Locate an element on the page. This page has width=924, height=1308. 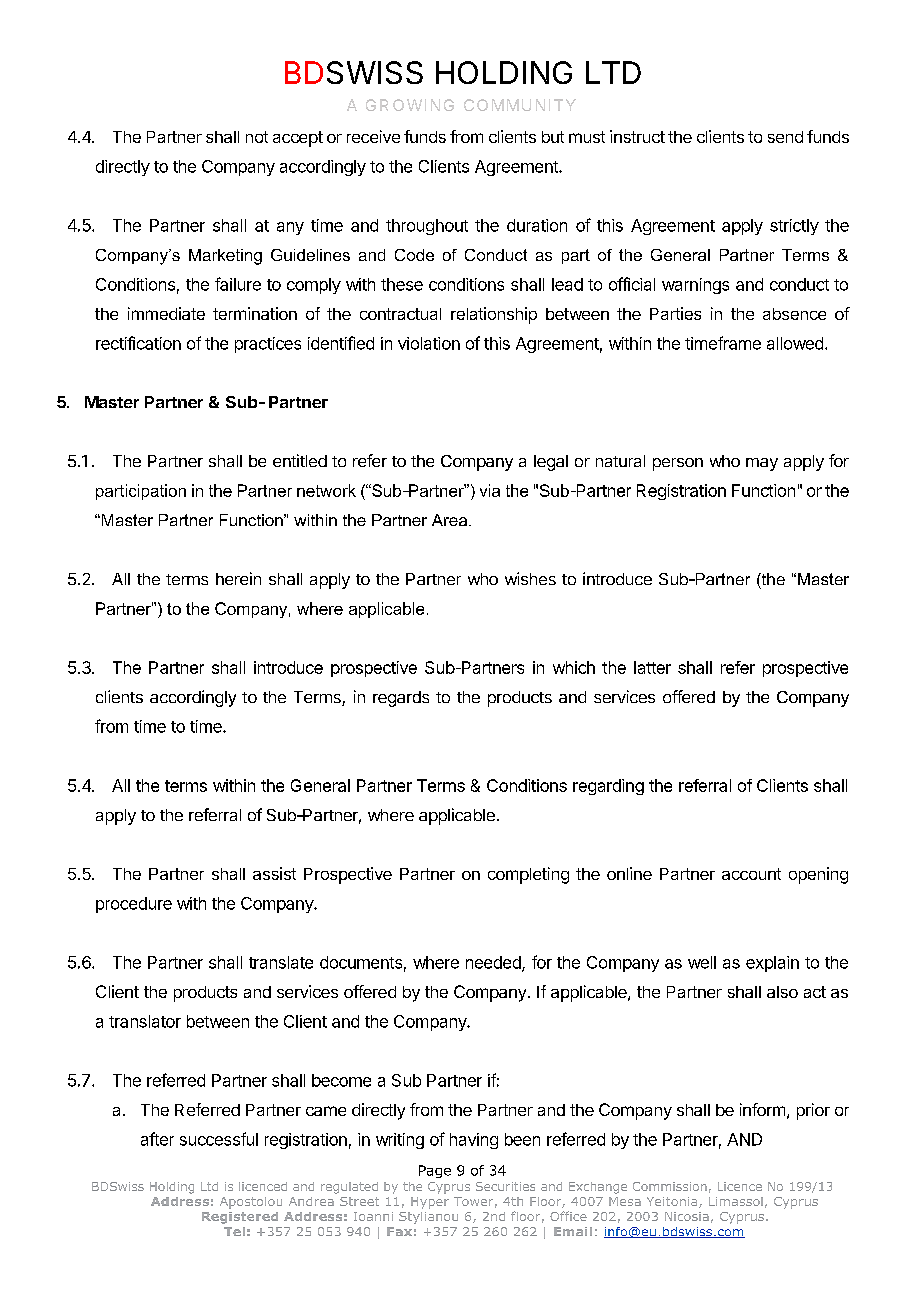
herein is located at coordinates (238, 578).
